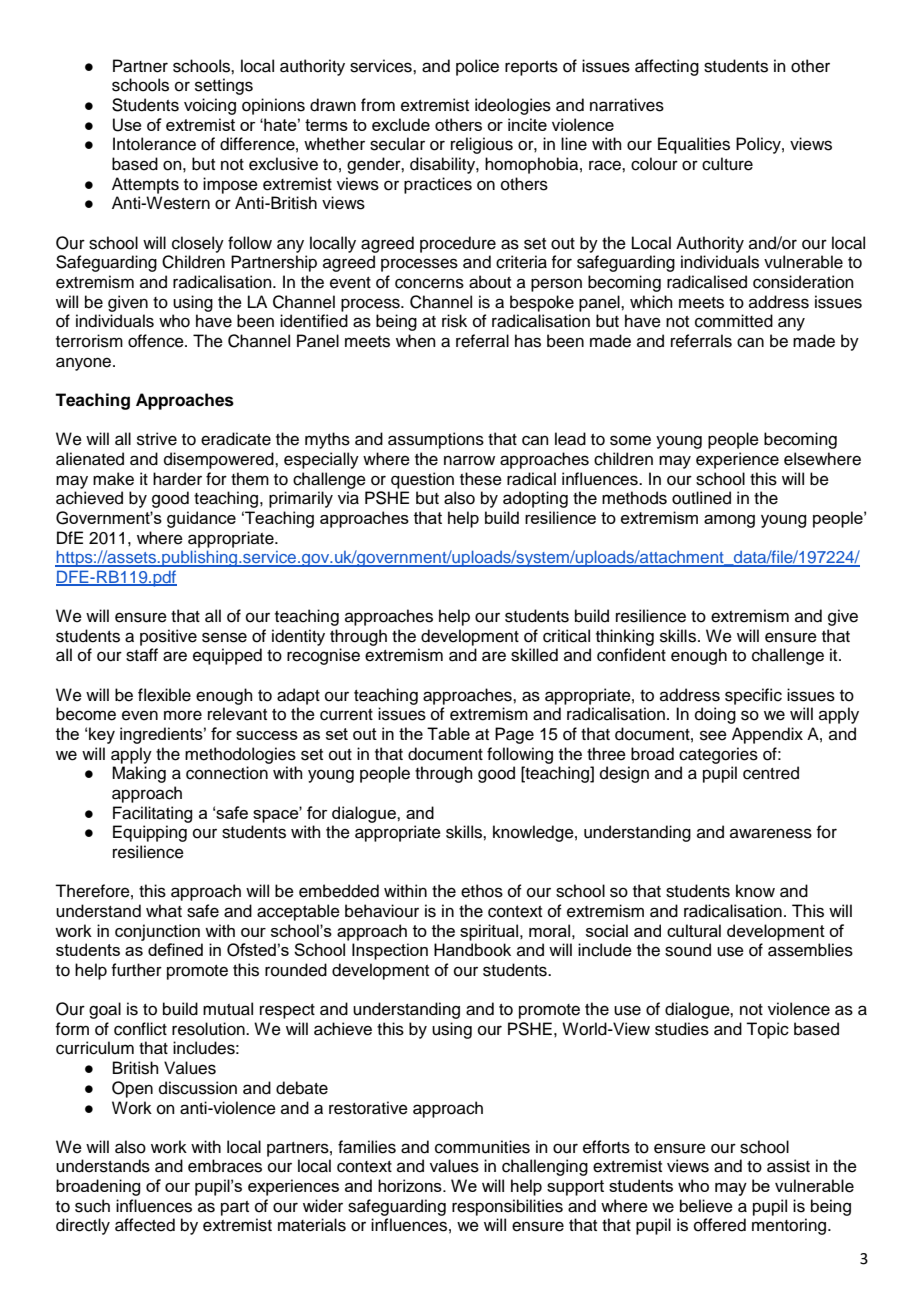 Image resolution: width=924 pixels, height=1308 pixels. What do you see at coordinates (401, 124) in the screenshot?
I see `exclude` at bounding box center [401, 124].
